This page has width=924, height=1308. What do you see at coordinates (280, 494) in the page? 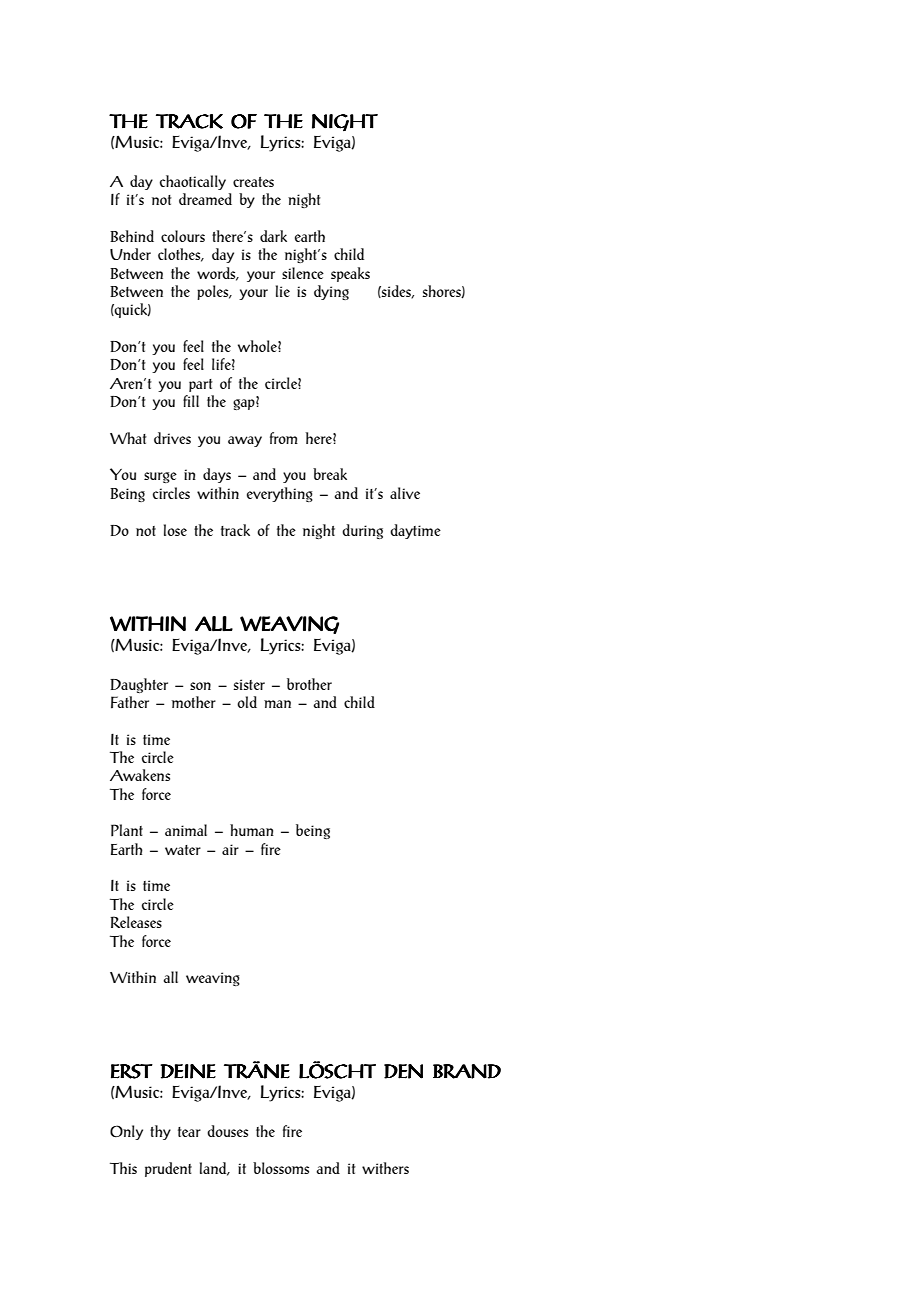
I see `everything` at bounding box center [280, 494].
